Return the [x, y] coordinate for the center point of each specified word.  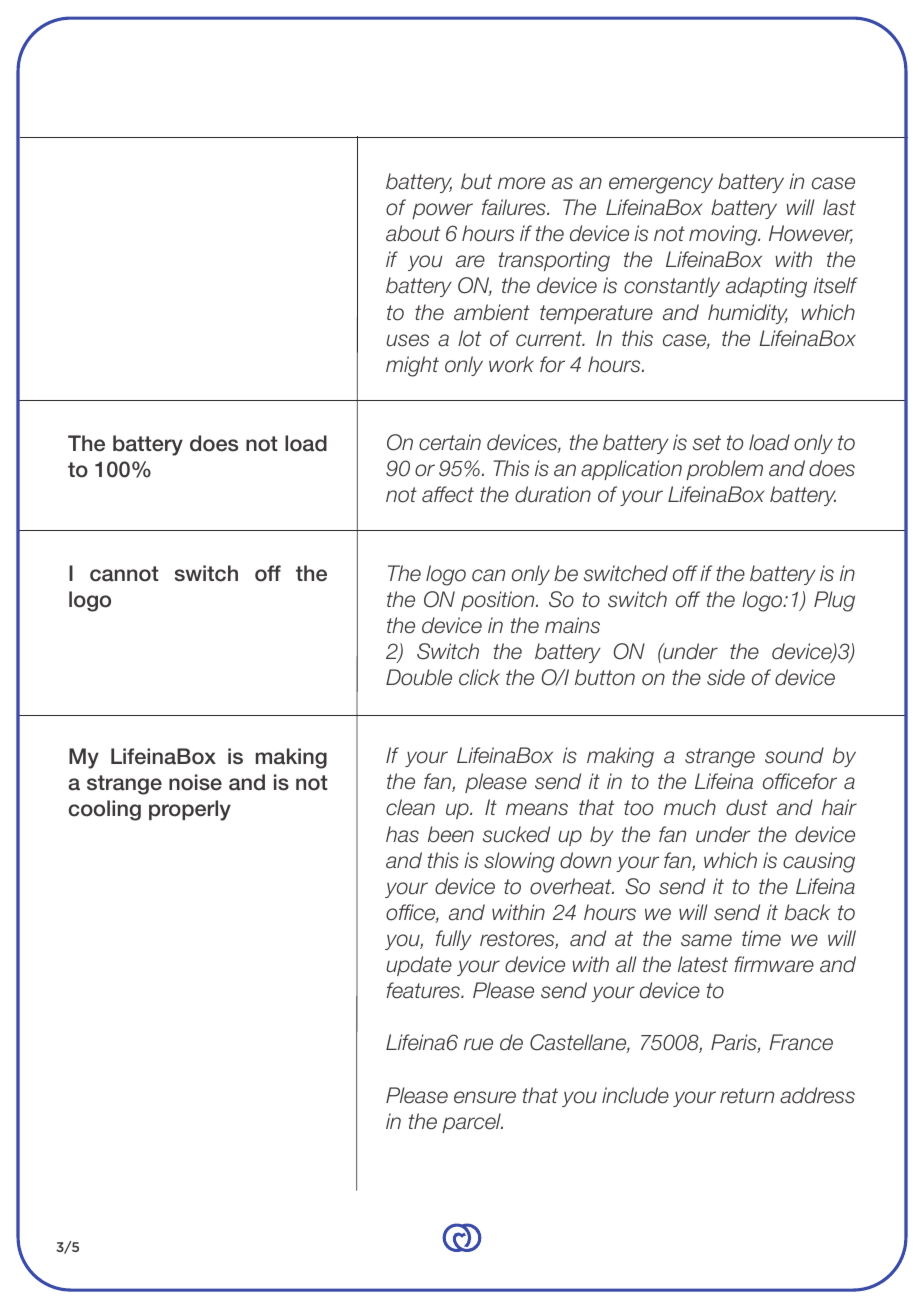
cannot [124, 574]
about [413, 233]
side [726, 677]
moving [724, 235]
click [479, 677]
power [442, 211]
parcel [472, 1123]
